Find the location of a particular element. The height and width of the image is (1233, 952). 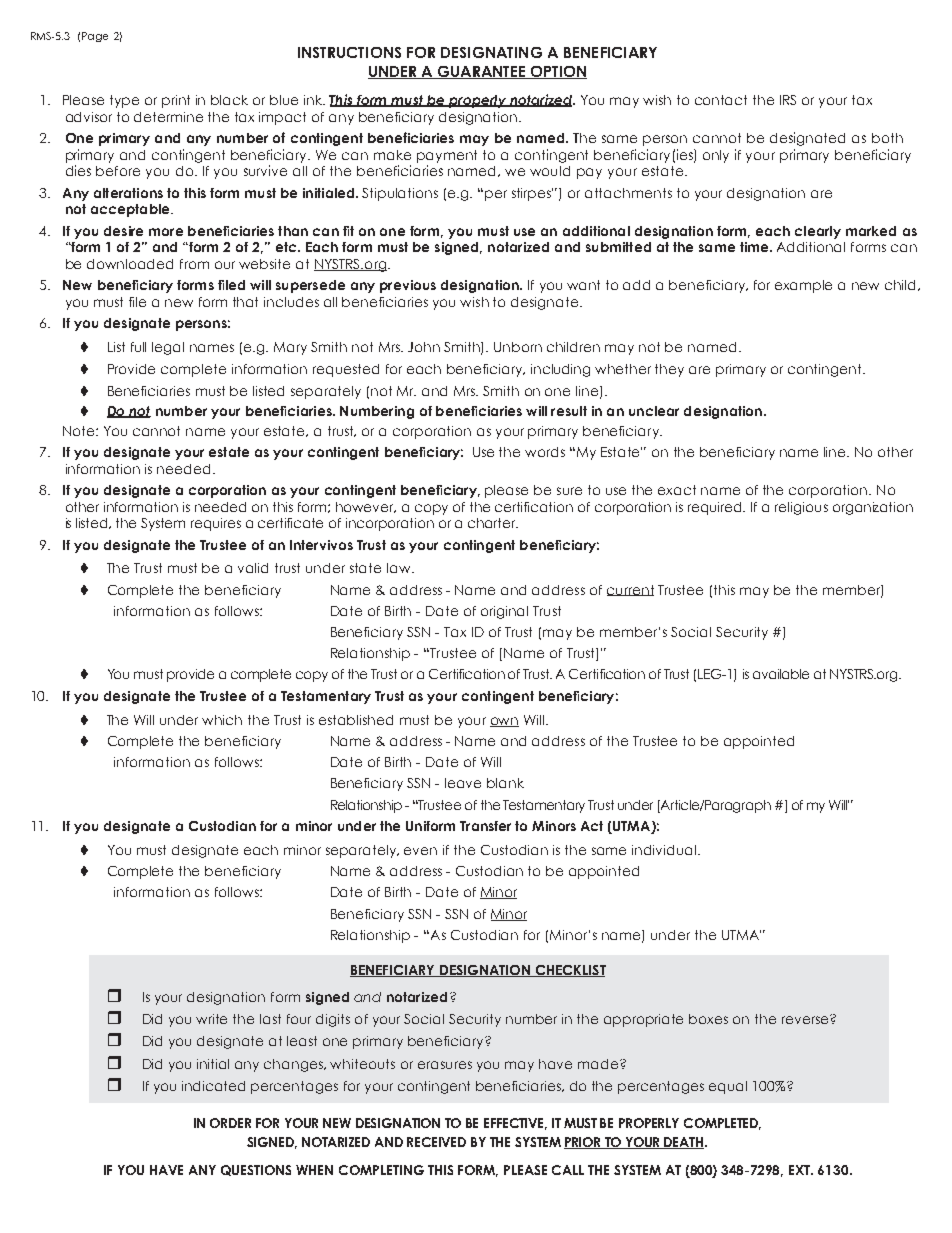

IRS is located at coordinates (788, 100).
